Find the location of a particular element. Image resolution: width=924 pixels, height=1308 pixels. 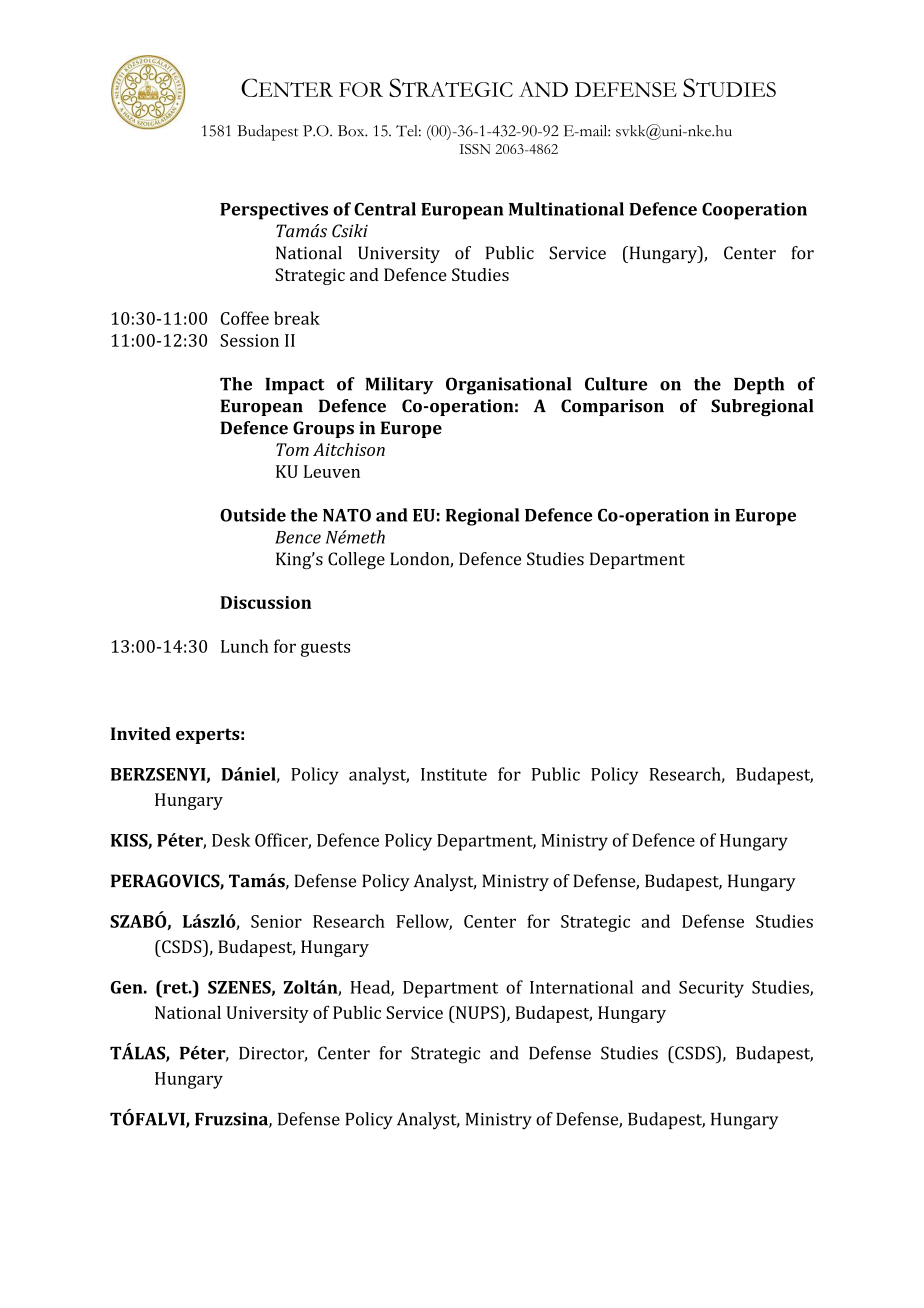

Security is located at coordinates (711, 989).
